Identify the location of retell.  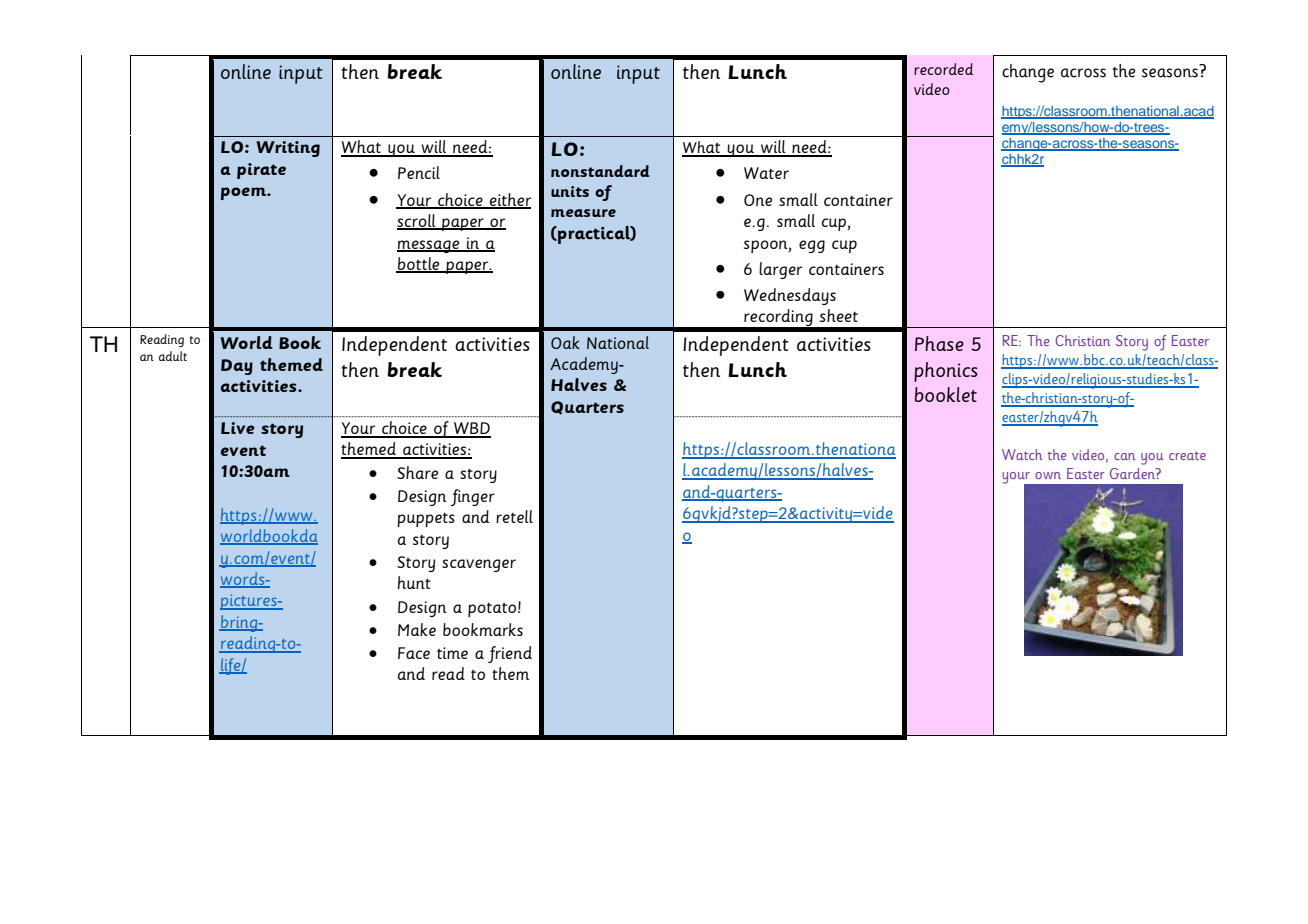
(514, 516).
